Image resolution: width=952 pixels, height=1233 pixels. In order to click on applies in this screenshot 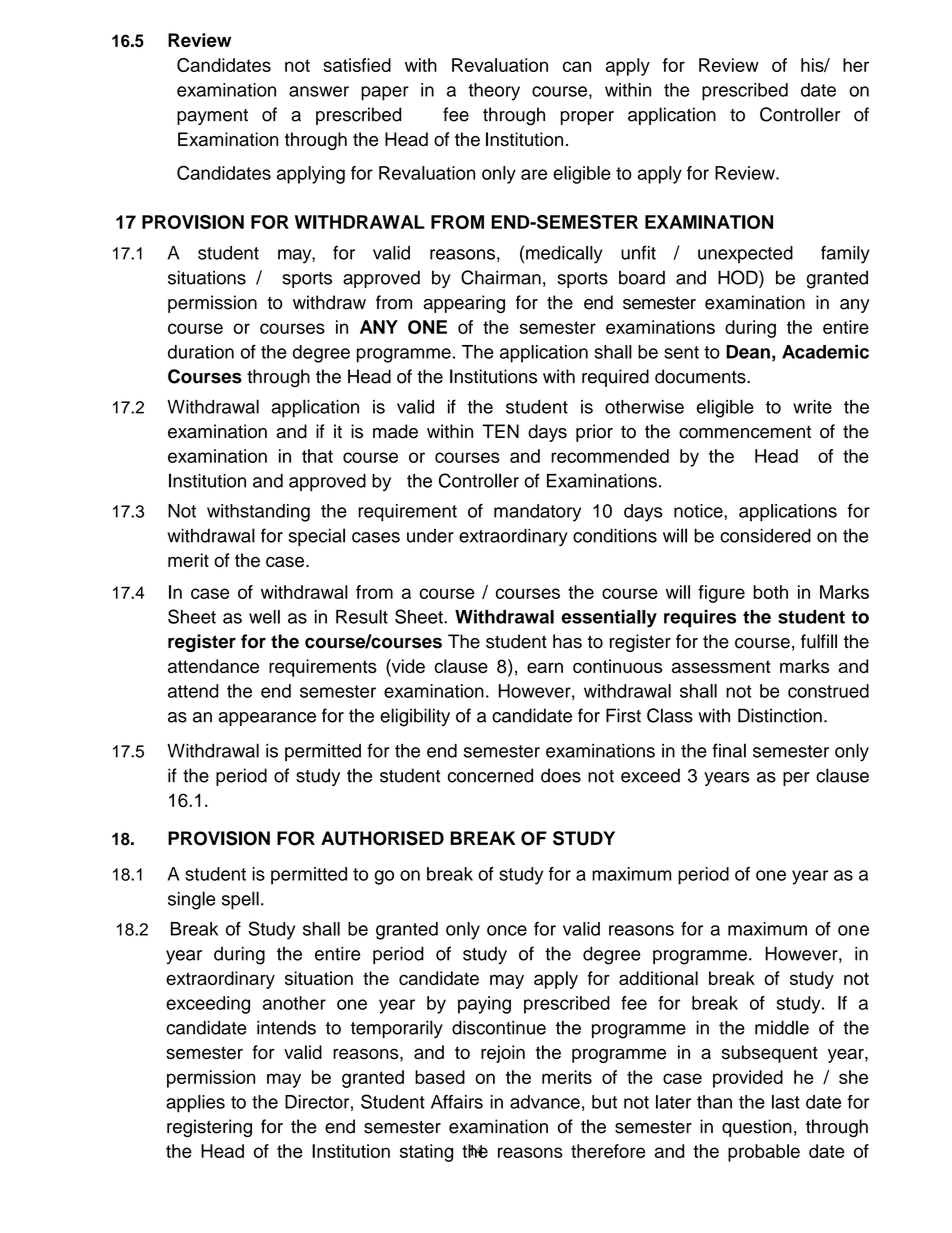, I will do `click(195, 1104)`.
